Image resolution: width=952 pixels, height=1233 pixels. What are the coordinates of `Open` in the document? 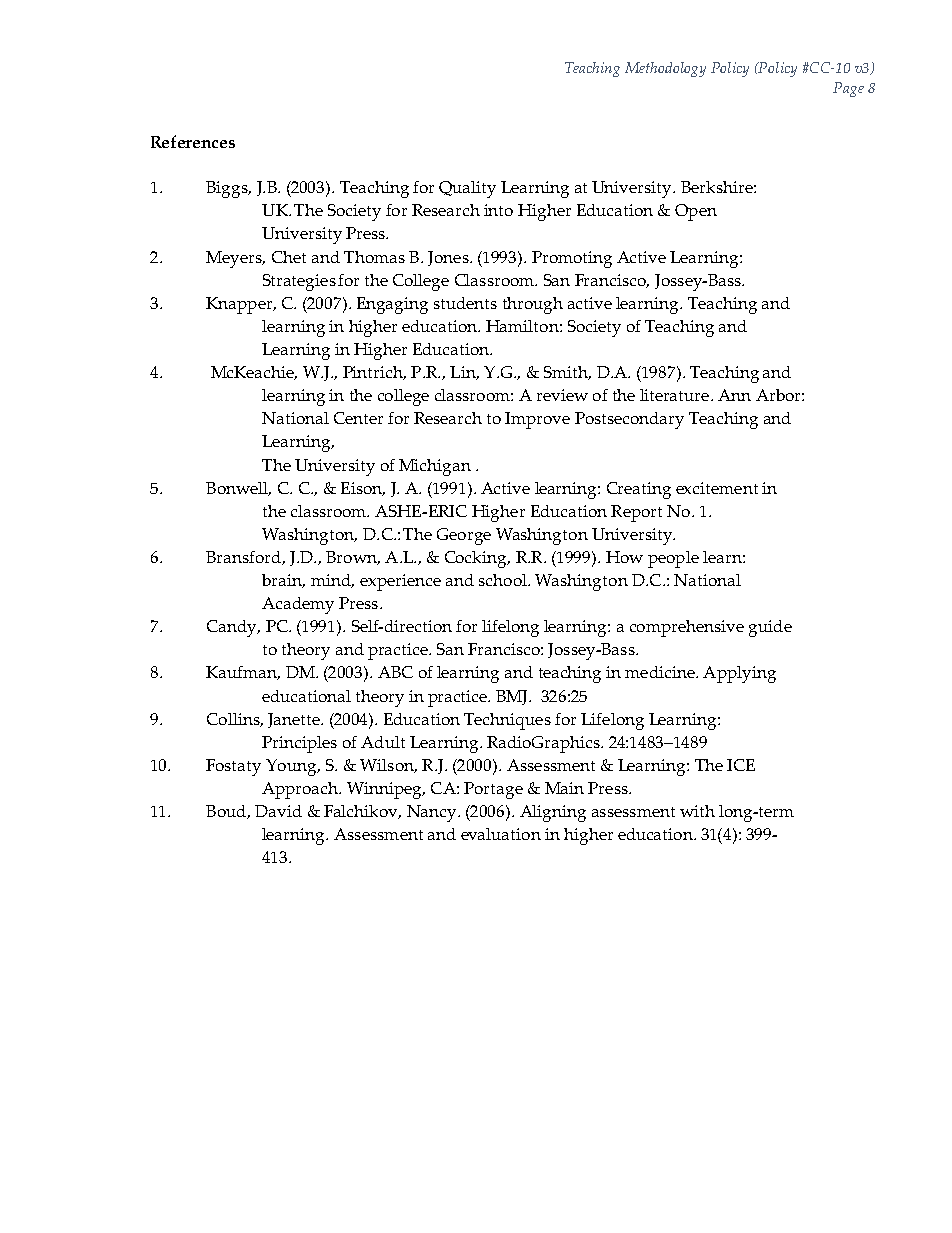 It's located at (696, 212).
